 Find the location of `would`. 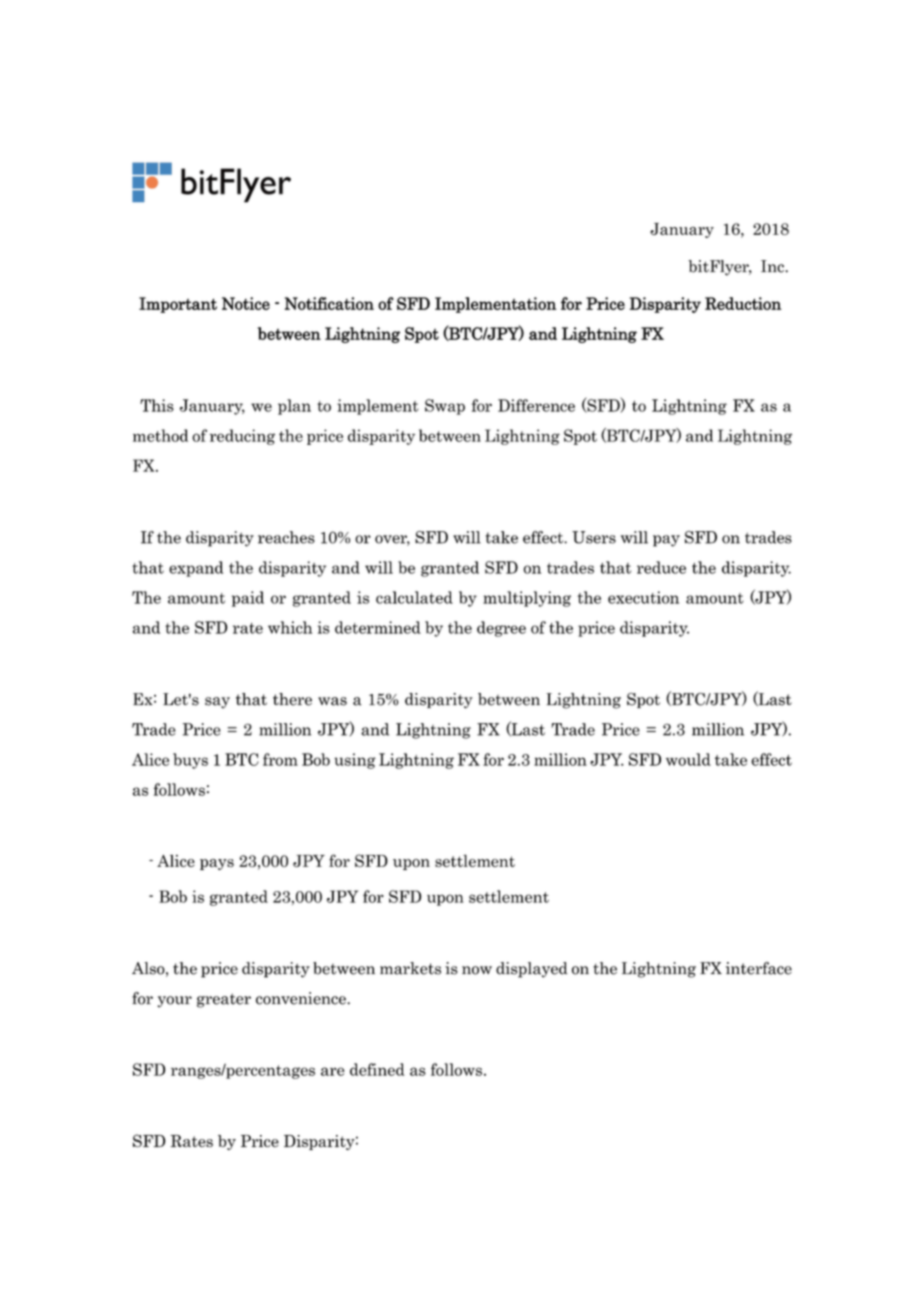

would is located at coordinates (688, 759).
